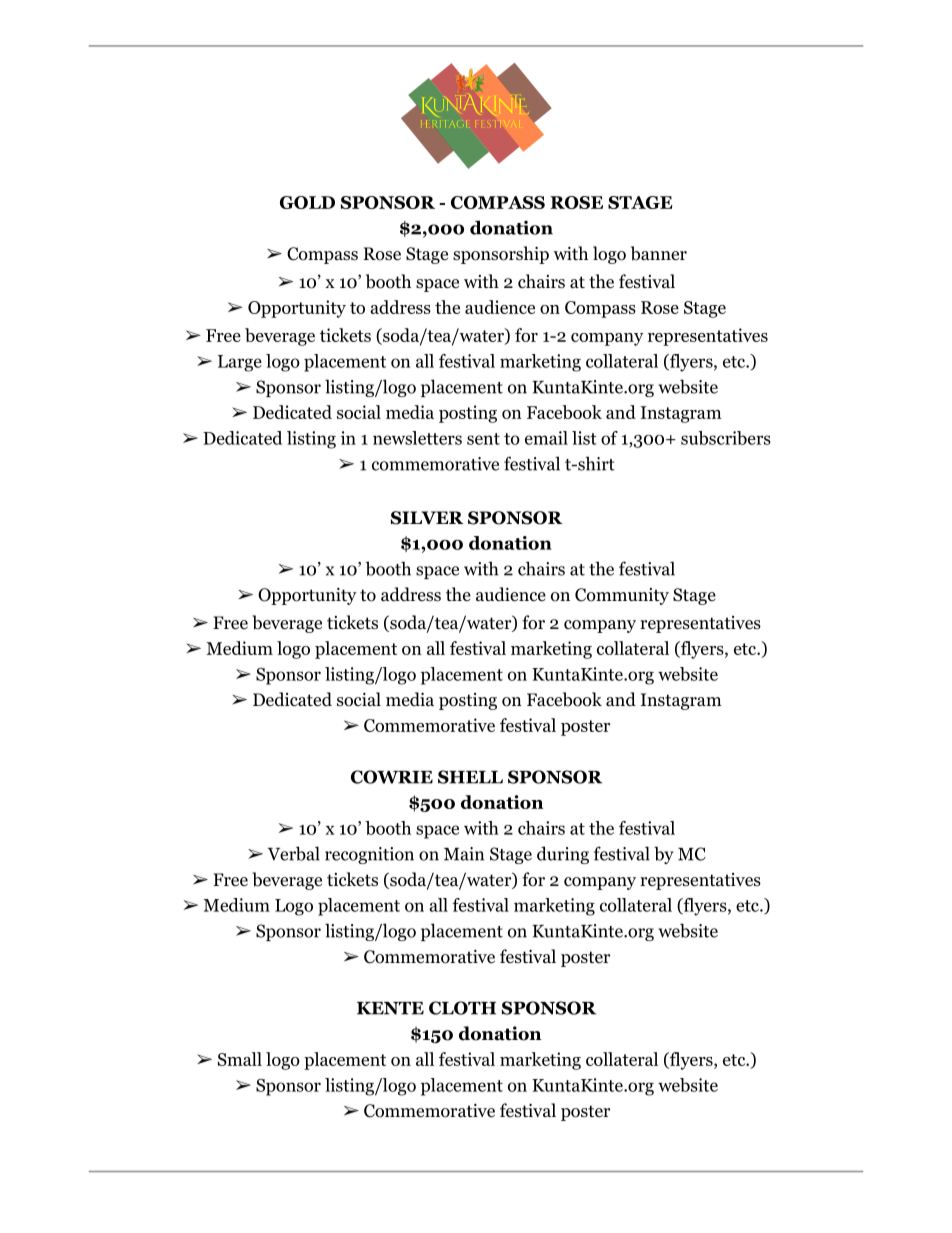  I want to click on CLOTH, so click(462, 1008).
